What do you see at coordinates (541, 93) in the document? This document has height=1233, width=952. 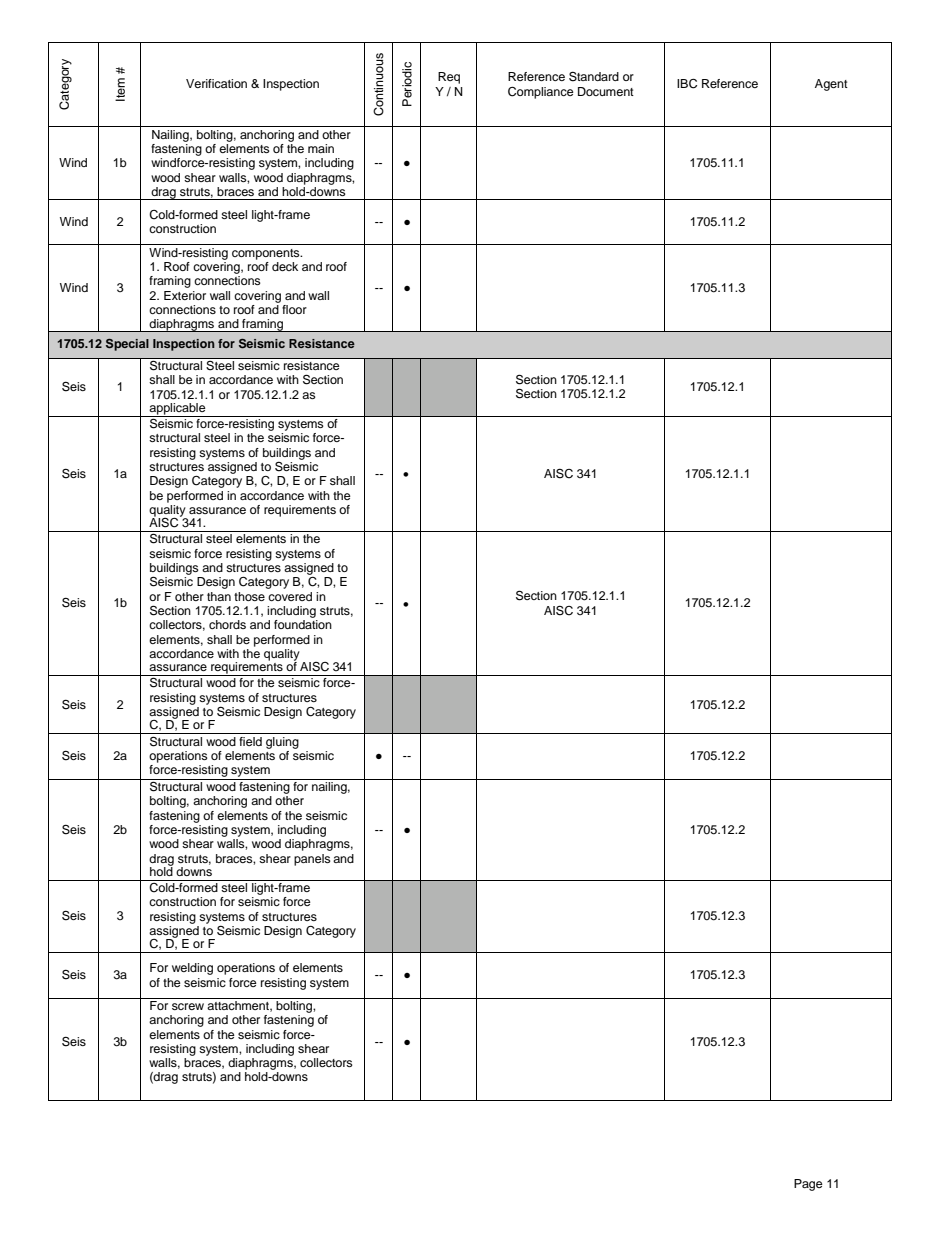 I see `Compliance` at bounding box center [541, 93].
